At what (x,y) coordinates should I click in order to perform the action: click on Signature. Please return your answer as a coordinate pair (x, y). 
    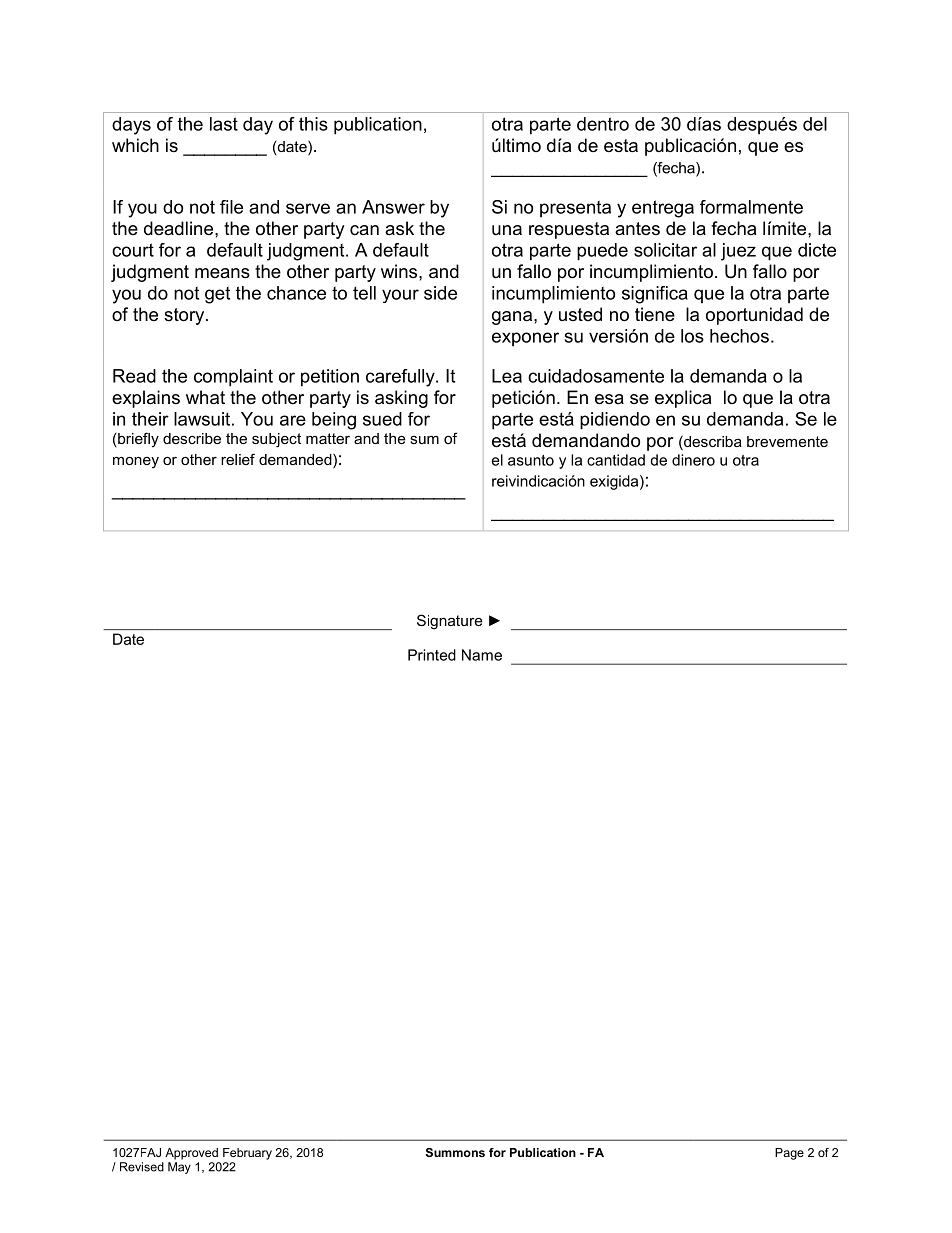
    Looking at the image, I should click on (450, 622).
